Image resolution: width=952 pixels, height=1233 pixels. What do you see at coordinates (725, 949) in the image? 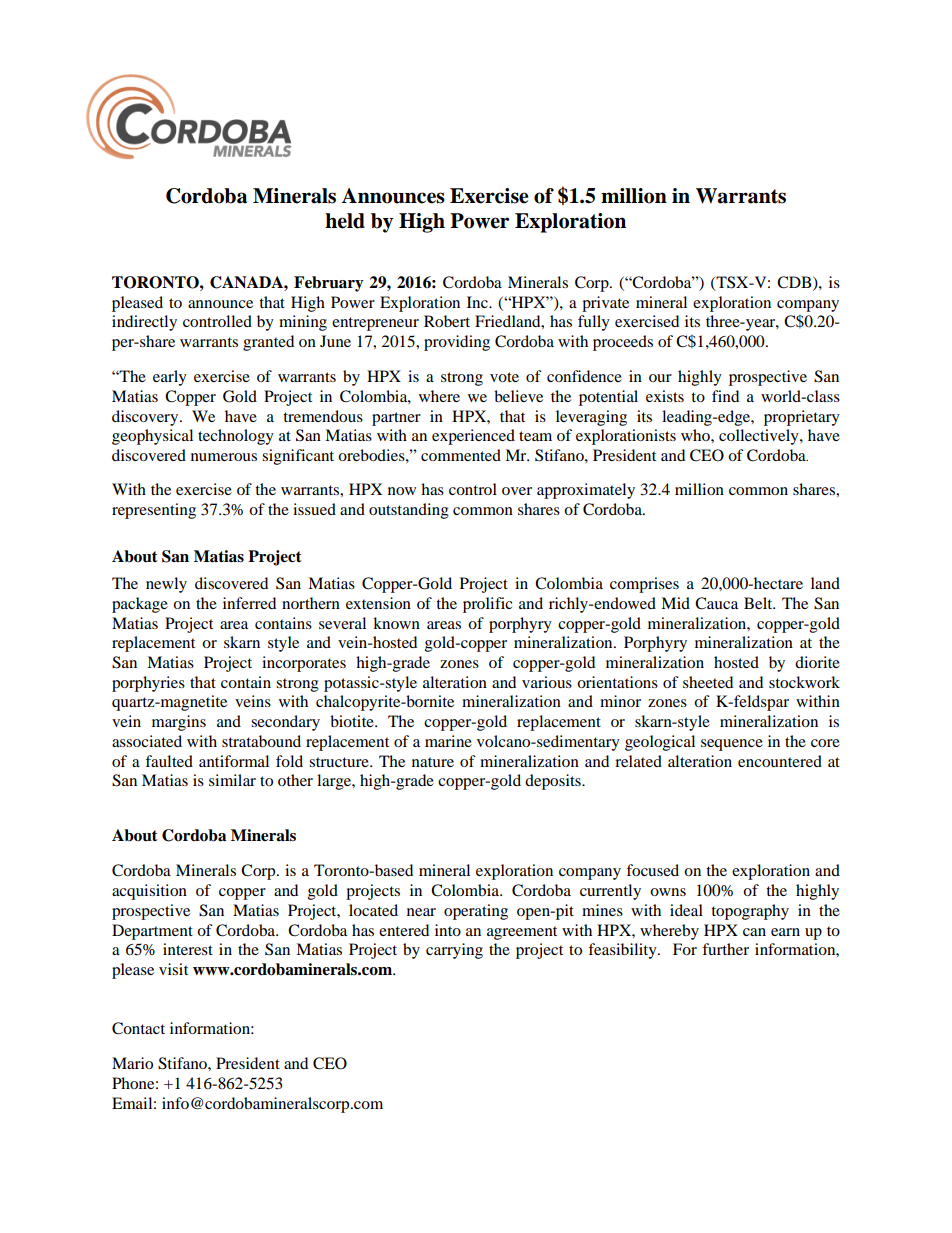
I see `further` at bounding box center [725, 949].
